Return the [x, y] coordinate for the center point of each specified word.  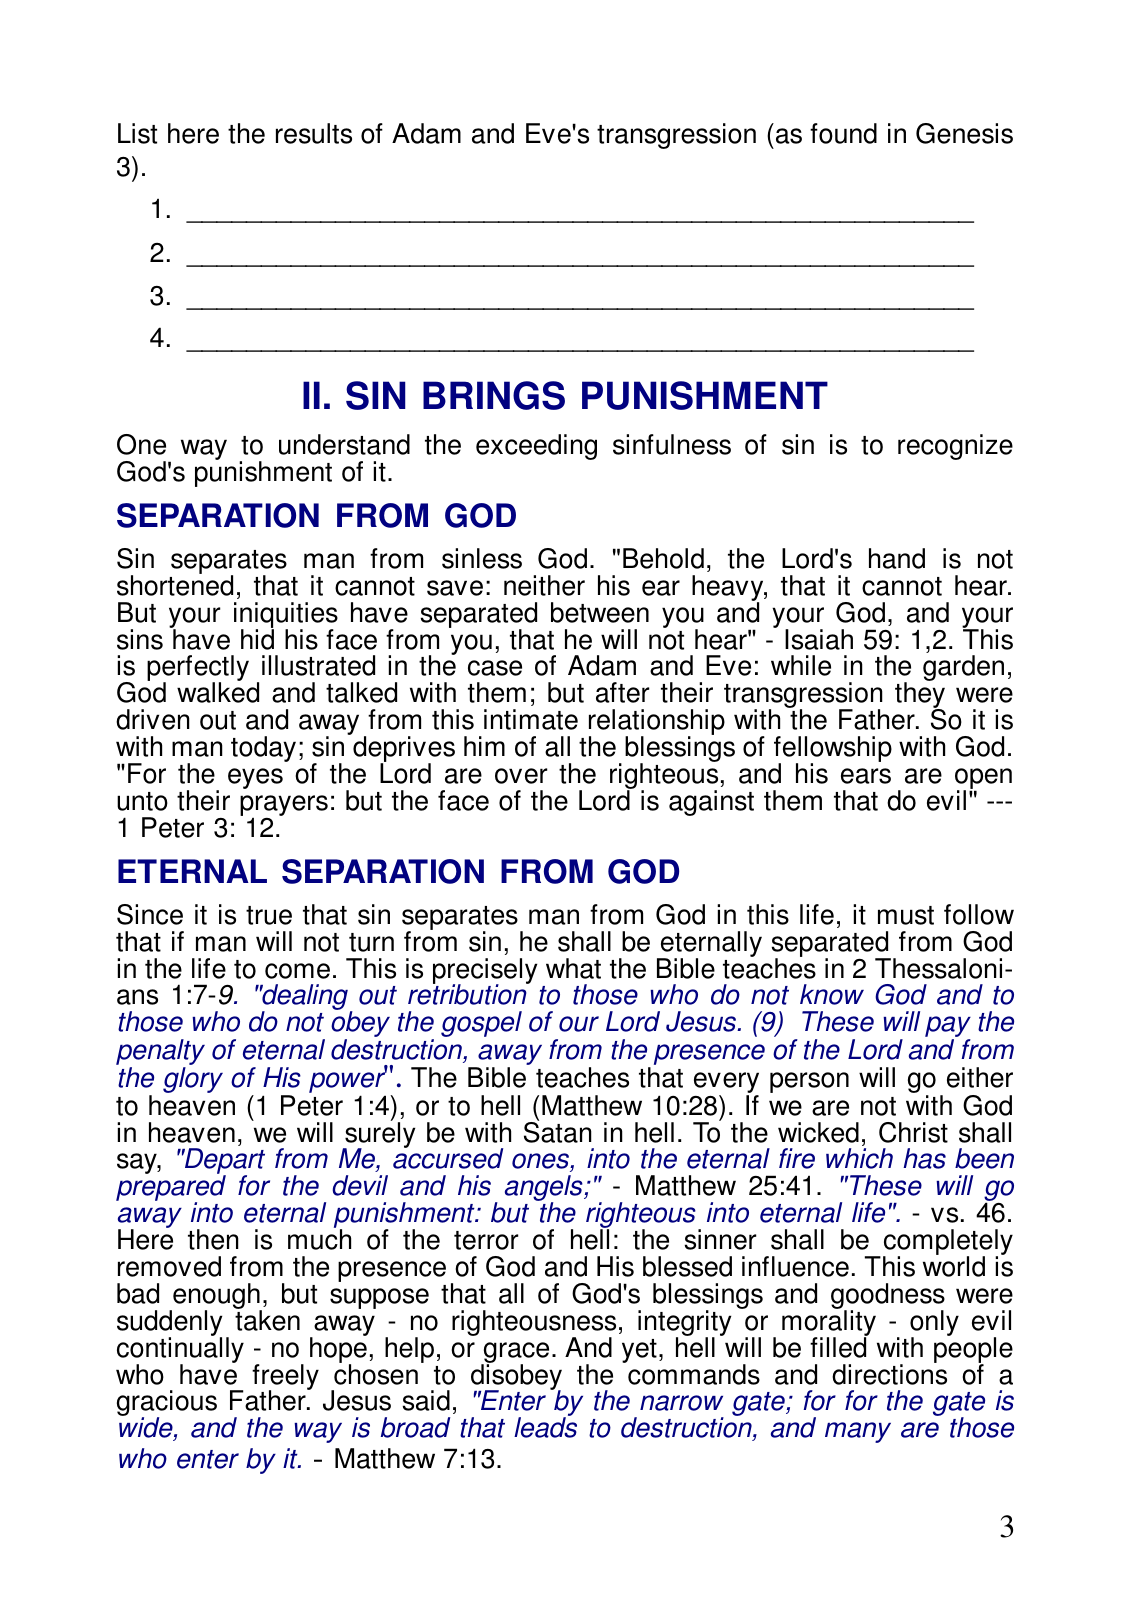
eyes [255, 778]
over [521, 776]
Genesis [964, 133]
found [843, 133]
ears [866, 776]
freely [285, 1378]
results [314, 133]
